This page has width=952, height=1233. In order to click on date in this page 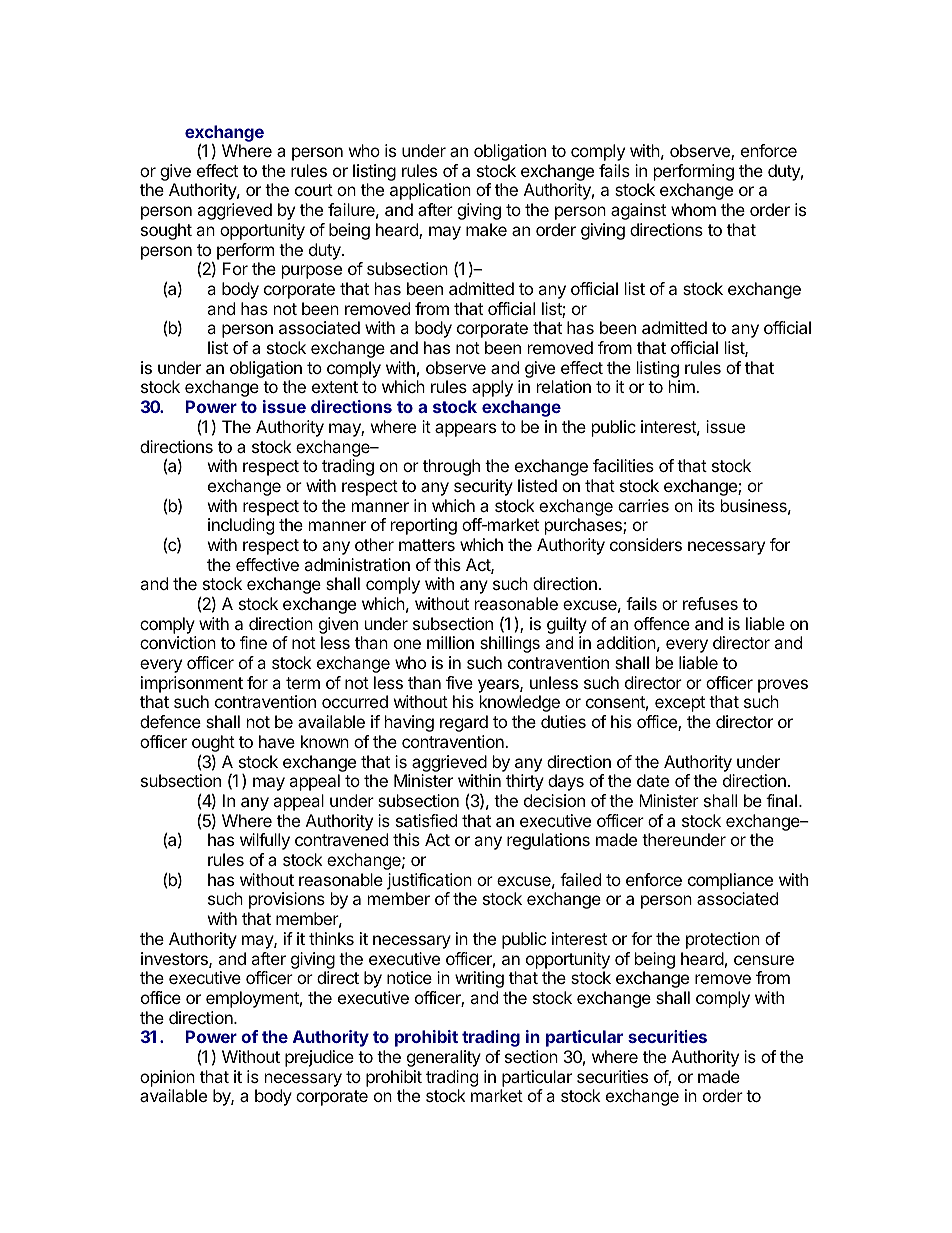, I will do `click(653, 780)`.
